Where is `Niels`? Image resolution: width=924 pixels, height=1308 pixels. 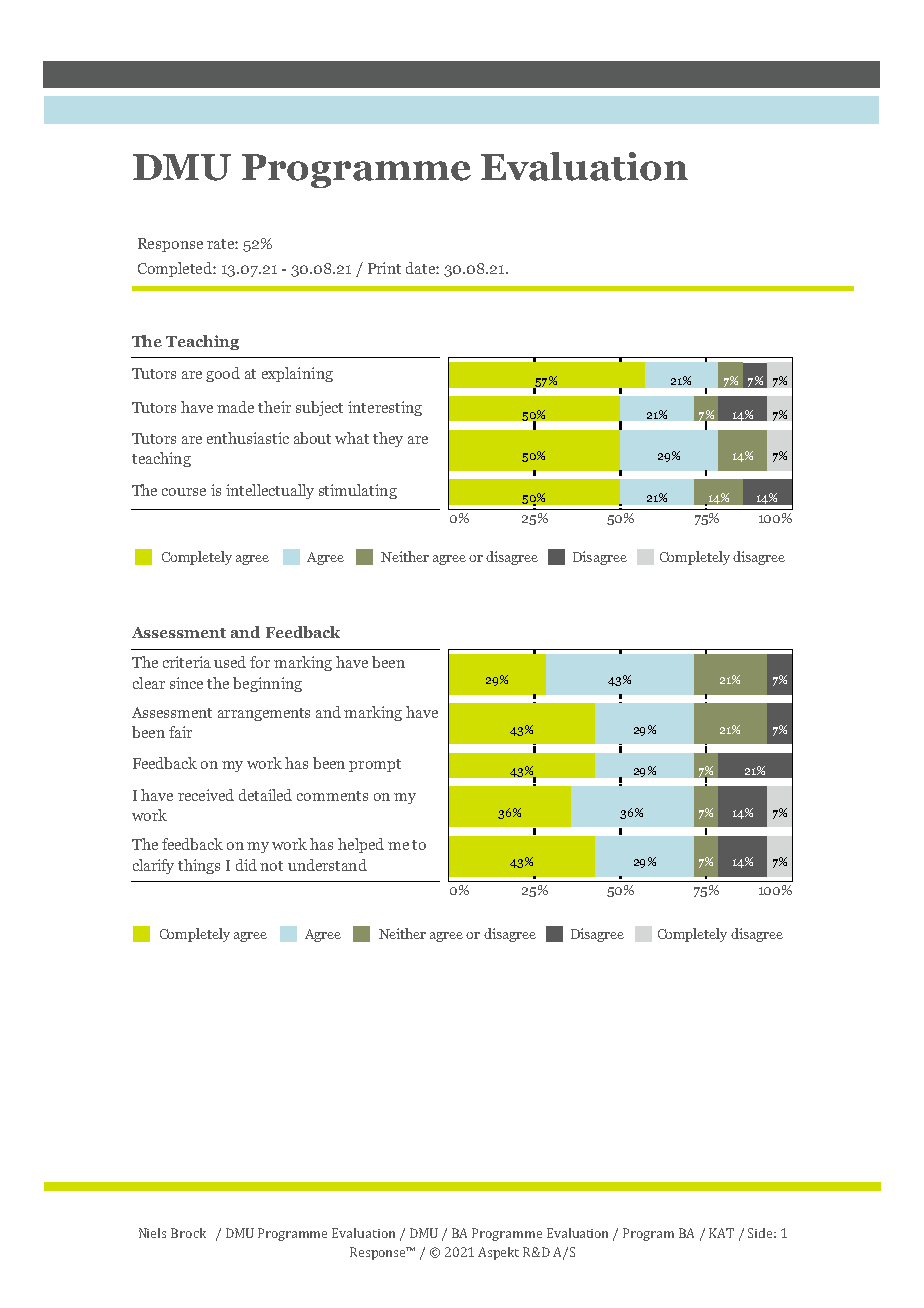 Niels is located at coordinates (152, 1233).
